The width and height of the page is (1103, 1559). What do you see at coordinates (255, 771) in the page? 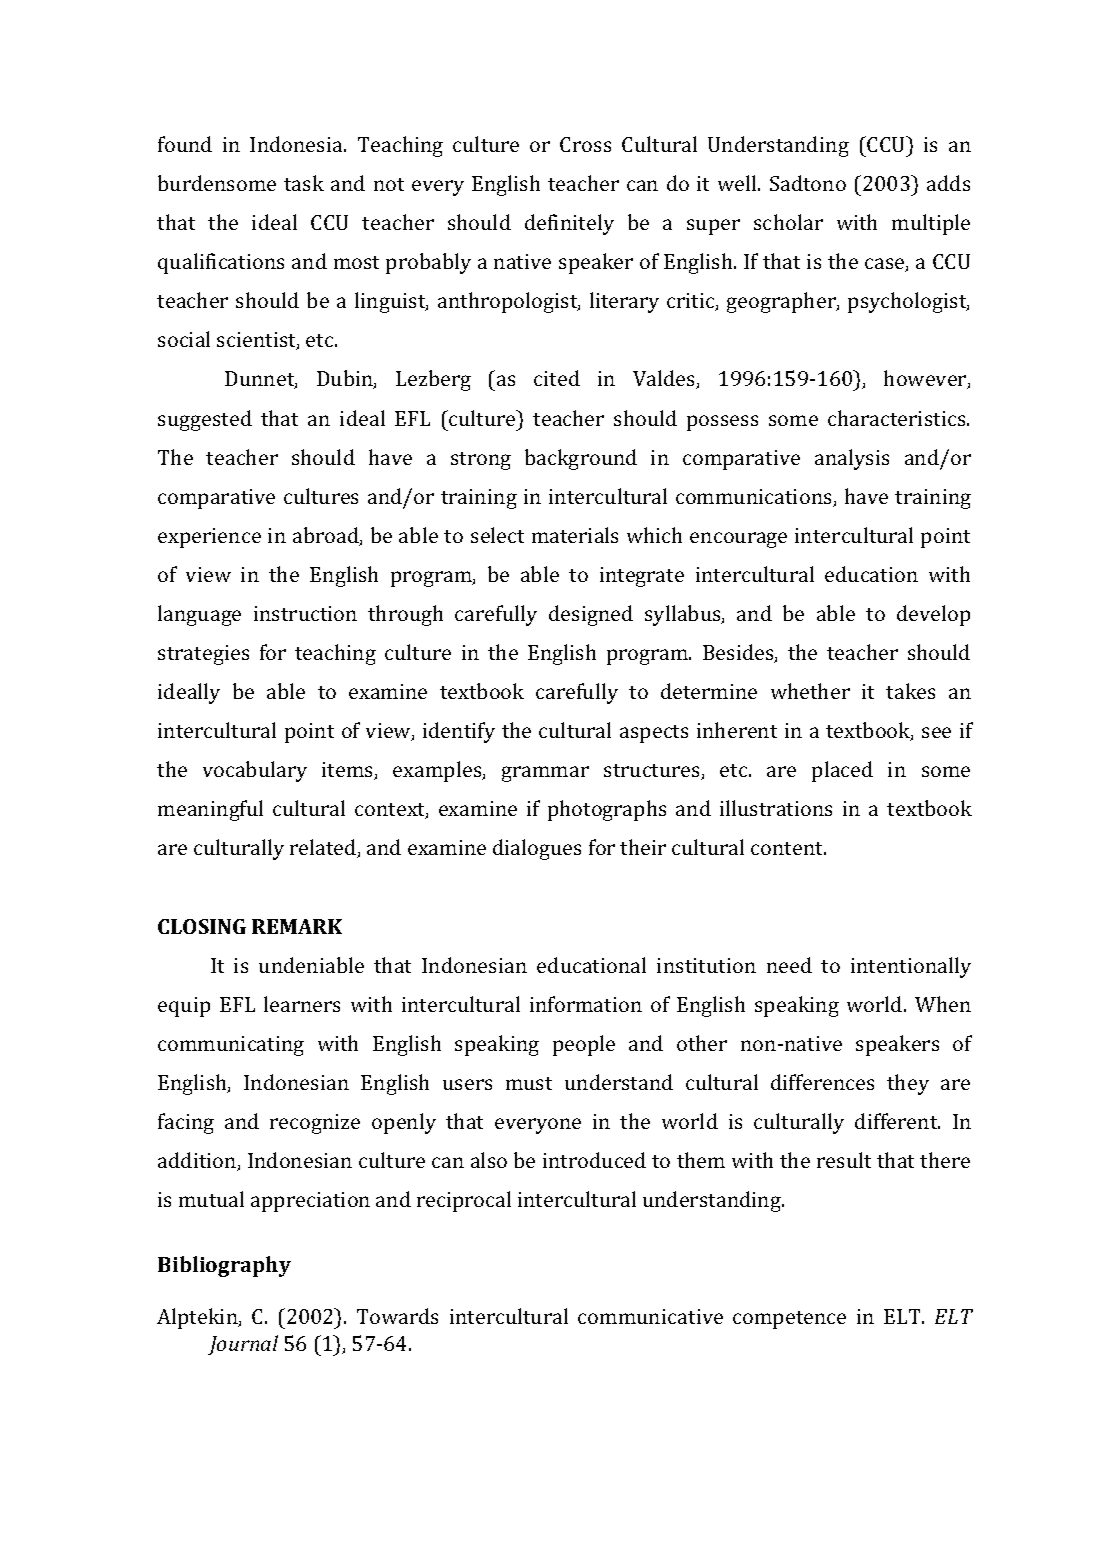
I see `vocabulary` at bounding box center [255, 771].
